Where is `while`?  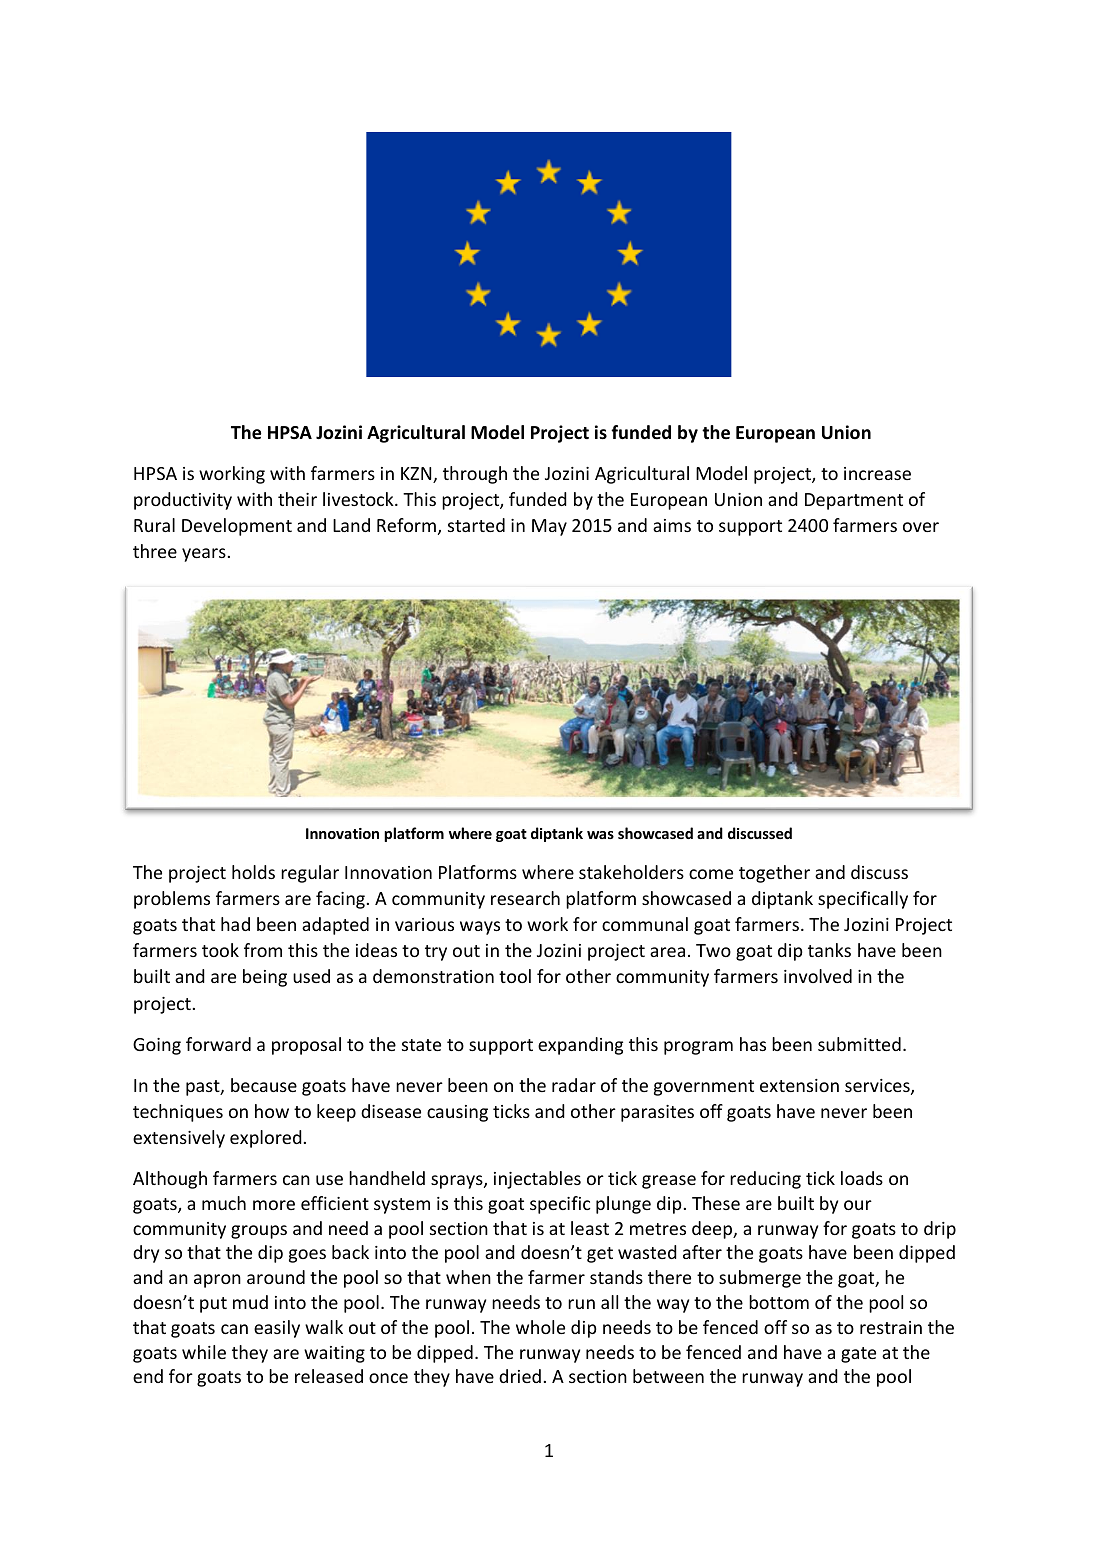 while is located at coordinates (204, 1352).
